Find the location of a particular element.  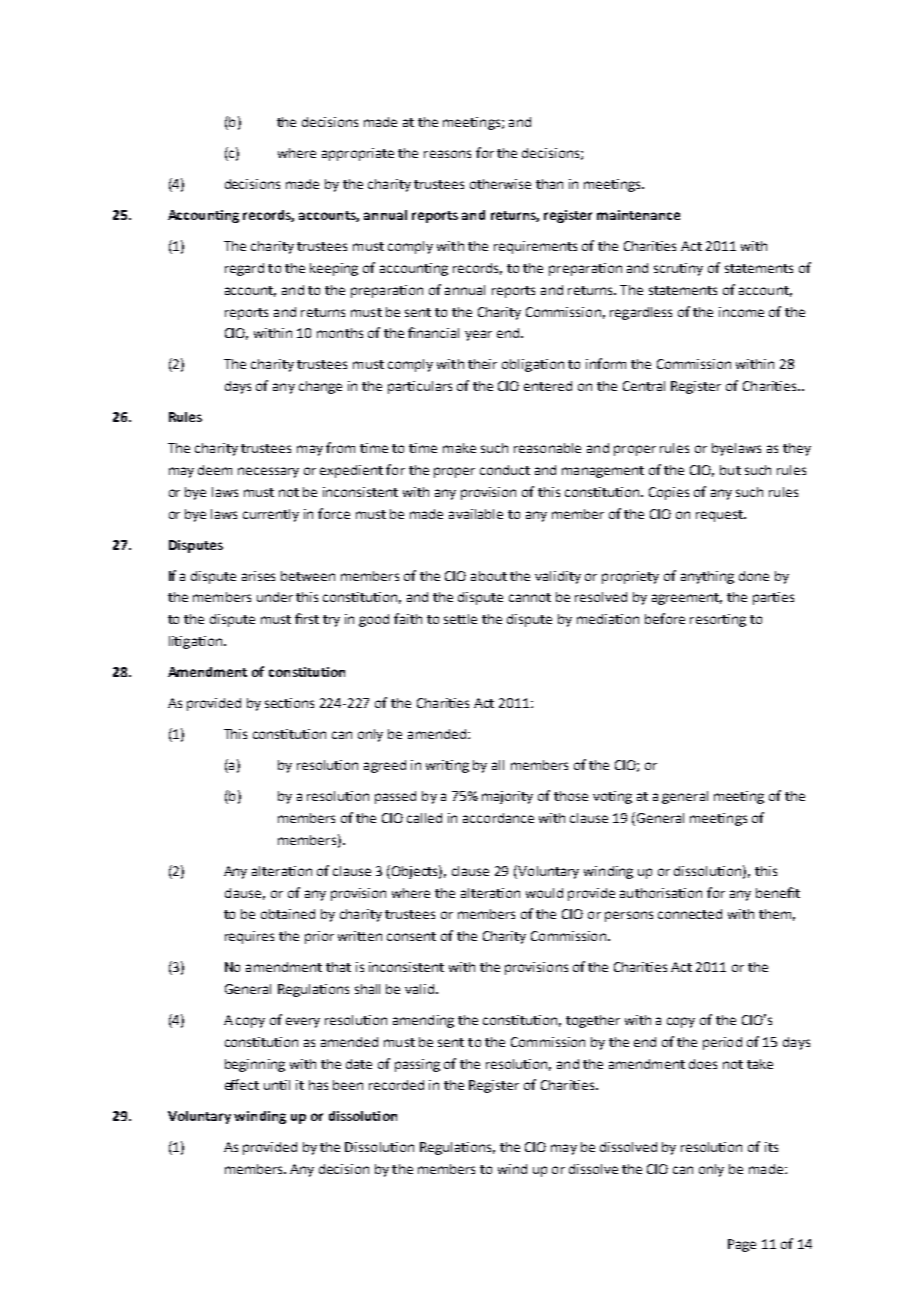

income is located at coordinates (741, 312).
